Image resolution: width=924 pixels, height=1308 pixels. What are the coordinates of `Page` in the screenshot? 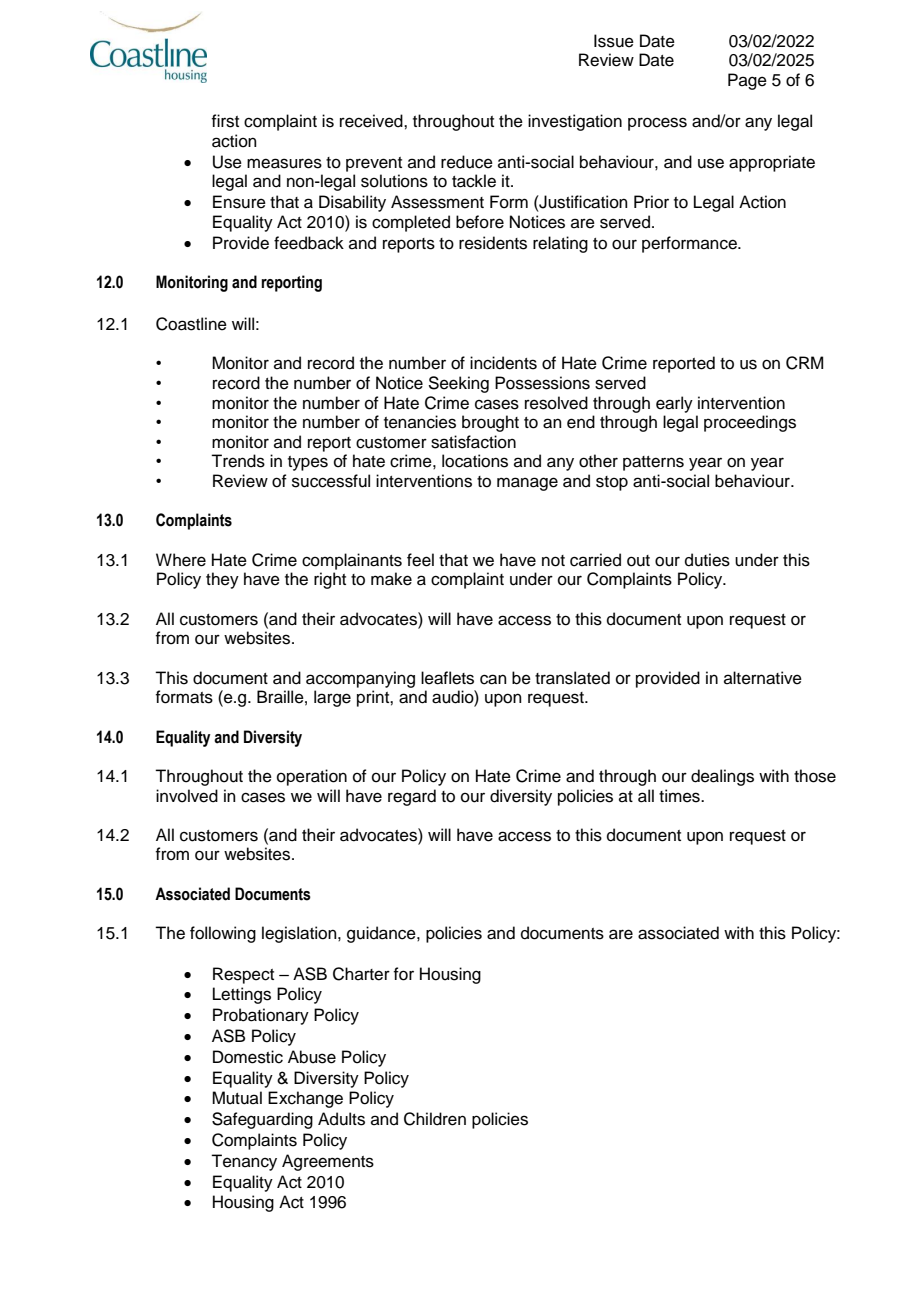 It's located at (747, 81).
